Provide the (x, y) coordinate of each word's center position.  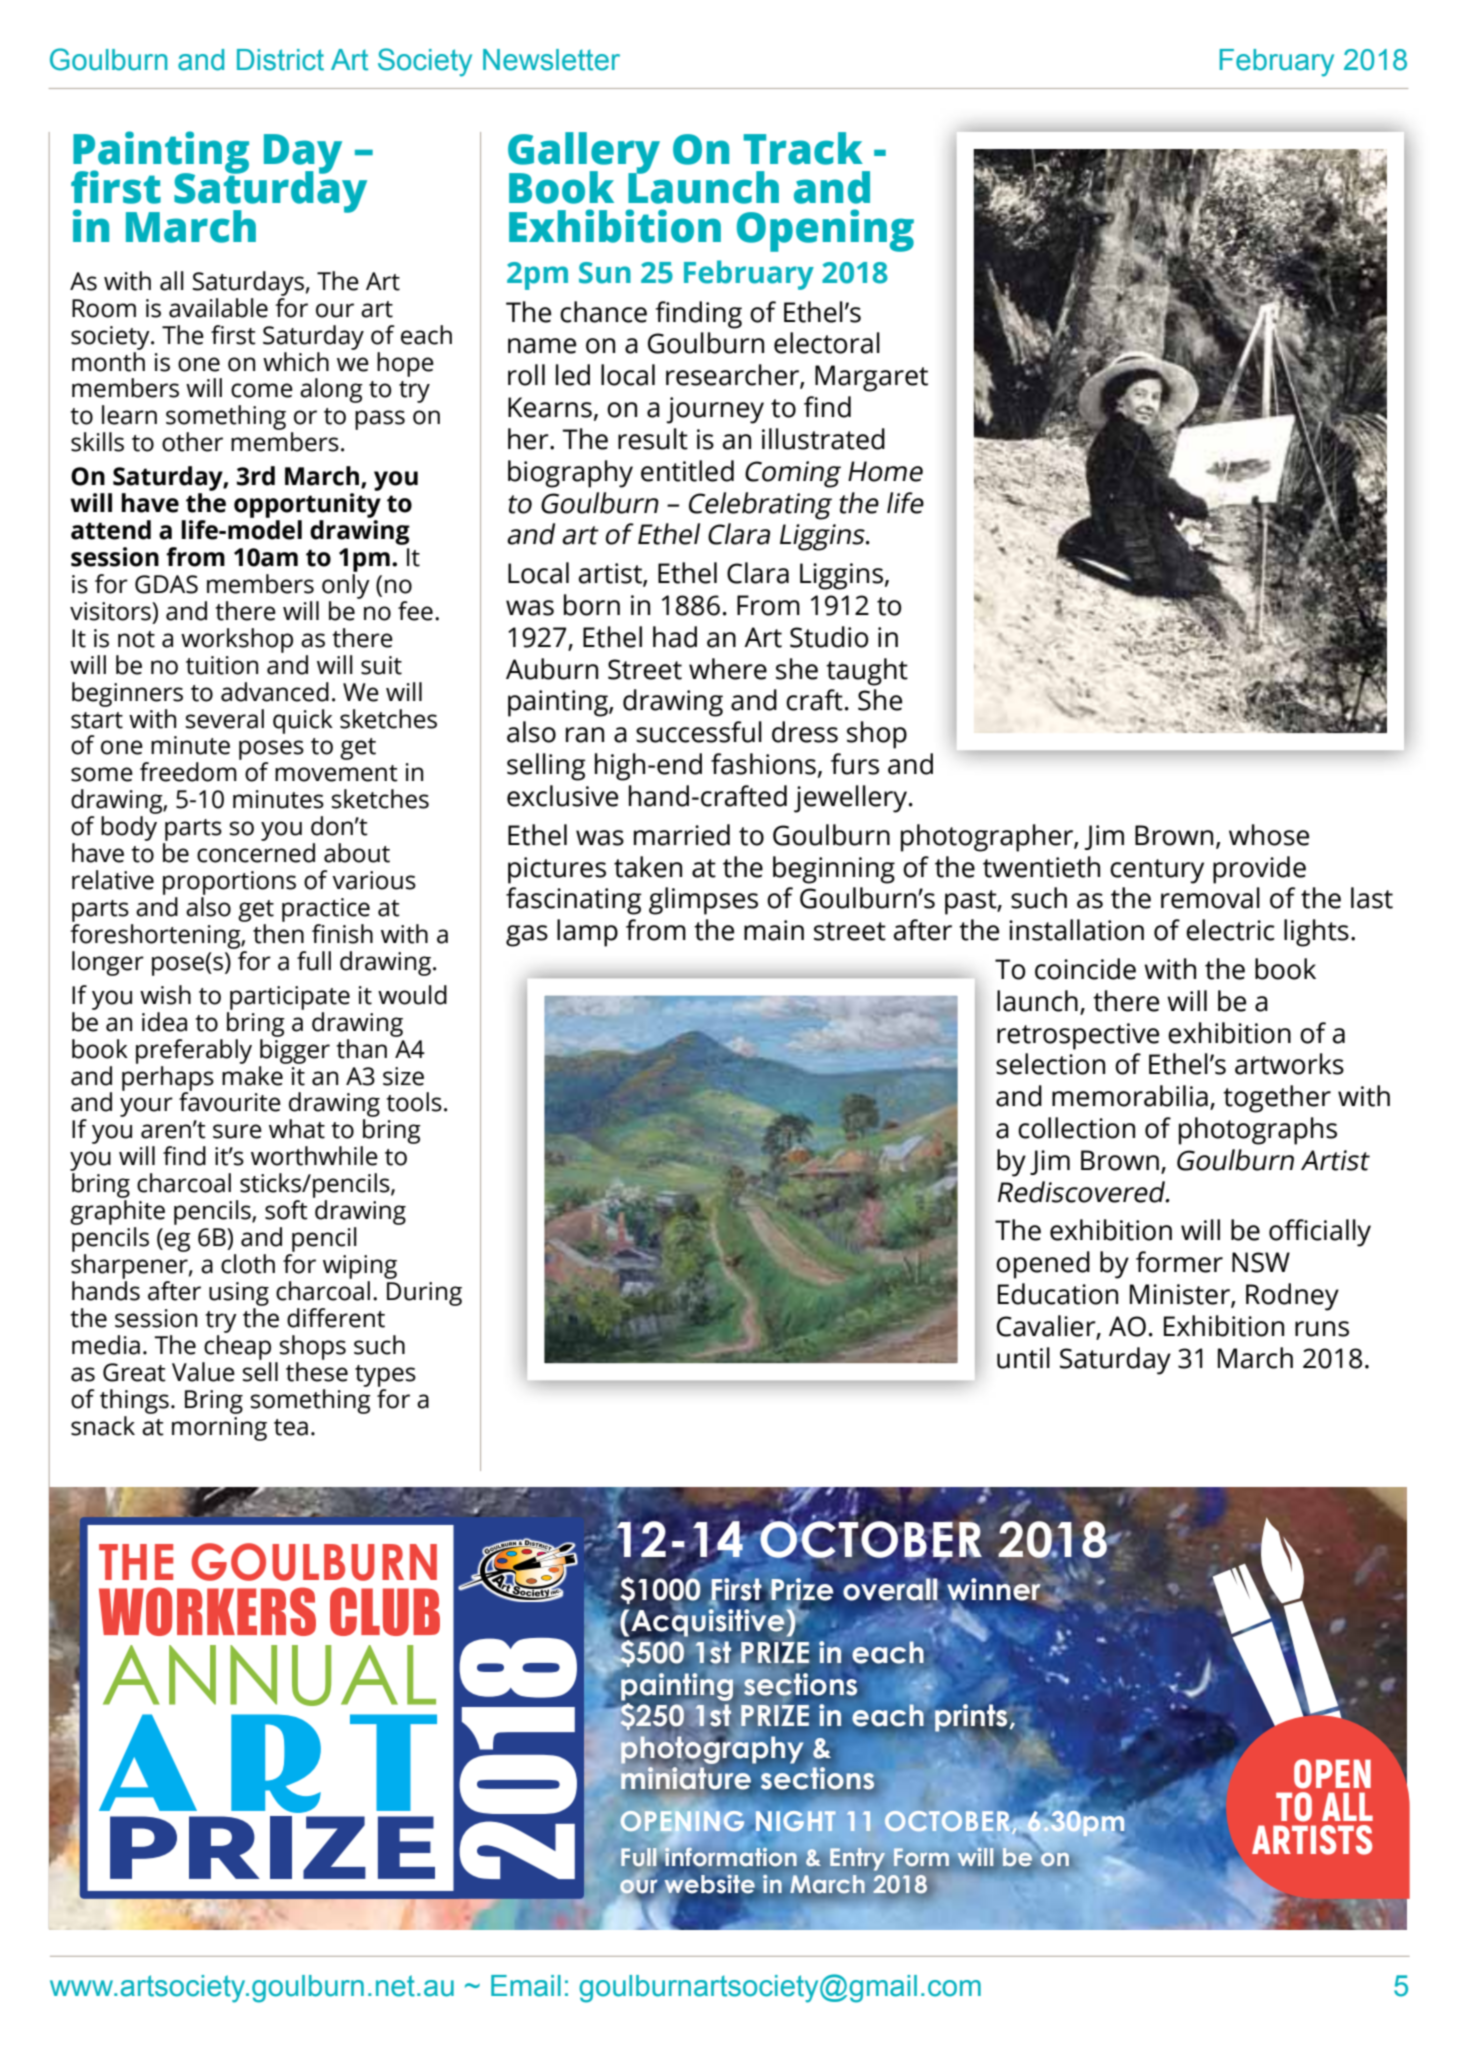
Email (526, 1986)
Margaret (871, 378)
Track (803, 148)
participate (290, 998)
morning (219, 1429)
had (675, 637)
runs (1322, 1329)
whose (1269, 835)
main (774, 930)
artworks (1289, 1064)
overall (890, 1589)
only (346, 586)
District (280, 60)
